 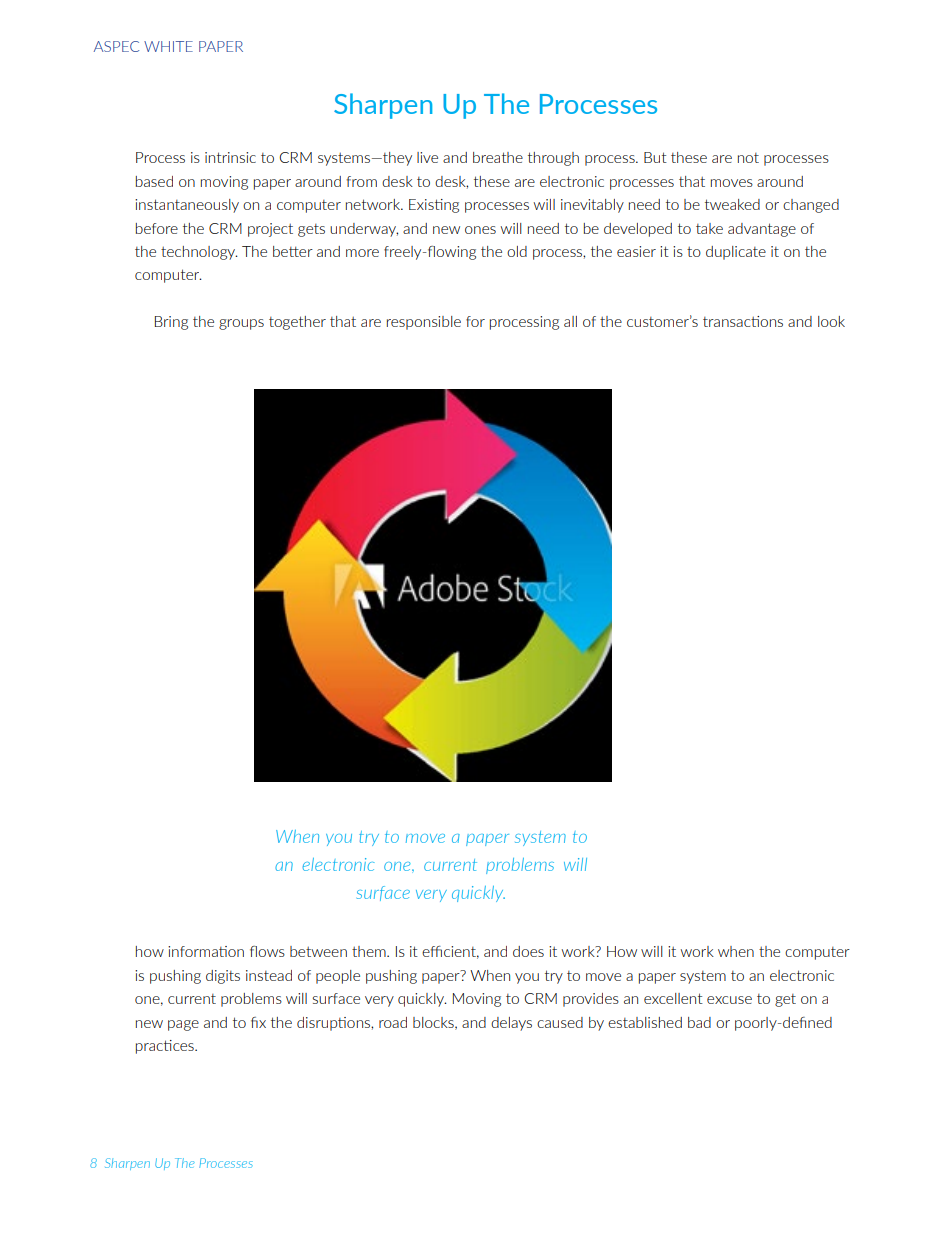 What do you see at coordinates (743, 321) in the screenshot?
I see `transactions` at bounding box center [743, 321].
